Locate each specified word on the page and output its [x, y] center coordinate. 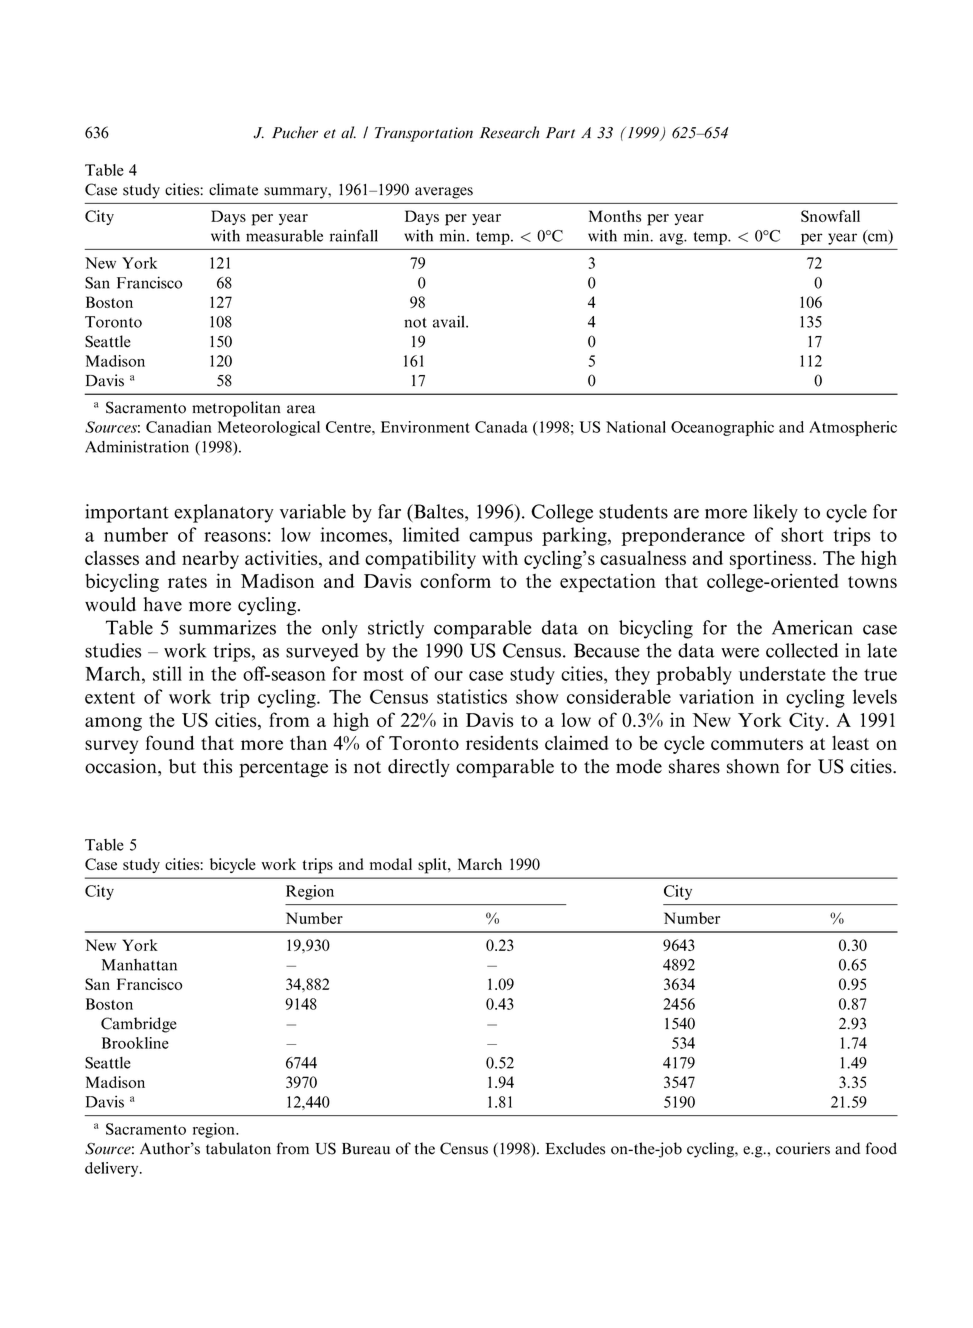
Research [509, 132]
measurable [284, 236]
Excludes [575, 1148]
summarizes [227, 627]
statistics [472, 696]
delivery [113, 1169]
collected [802, 650]
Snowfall [830, 216]
